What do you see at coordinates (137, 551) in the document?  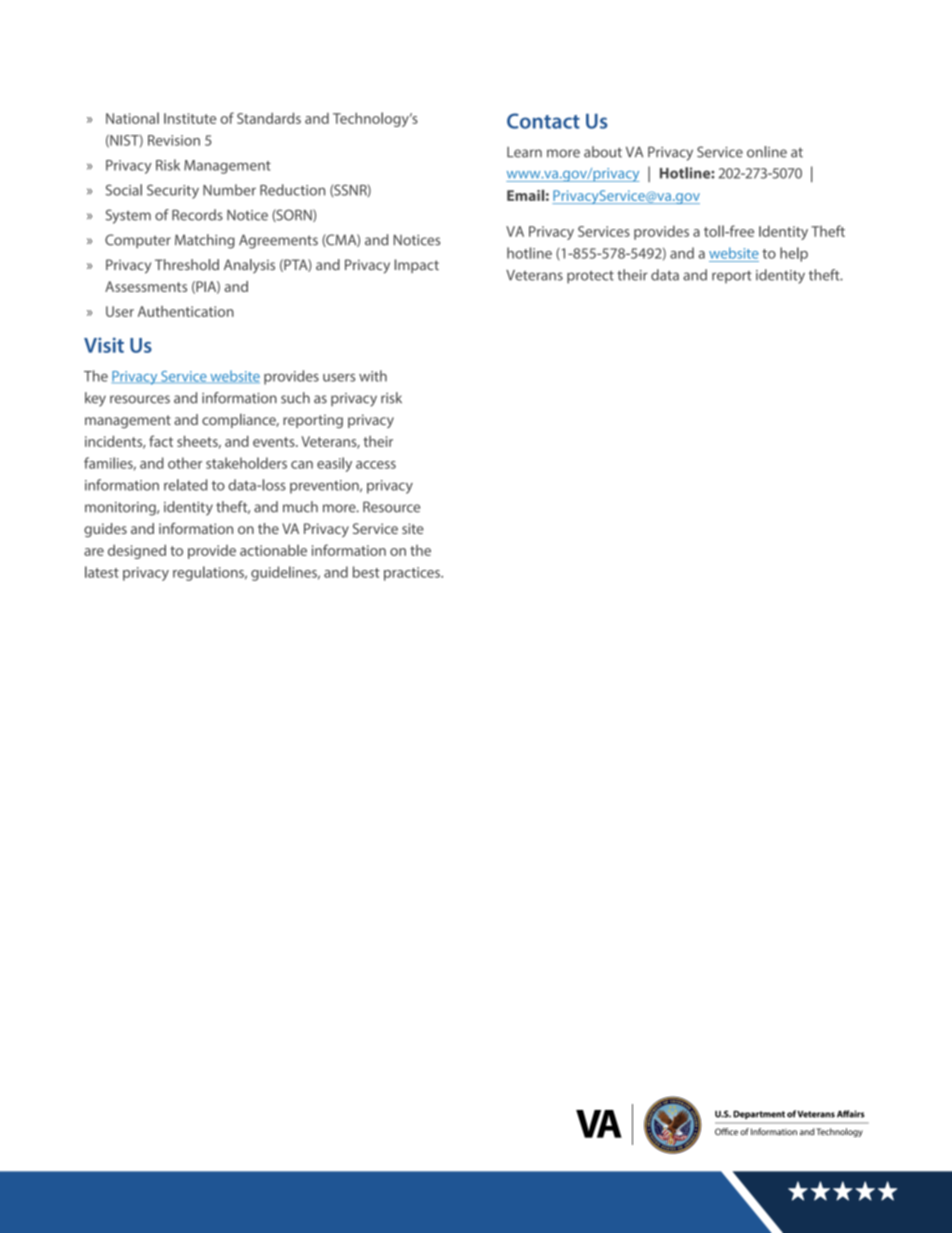 I see `designed` at bounding box center [137, 551].
